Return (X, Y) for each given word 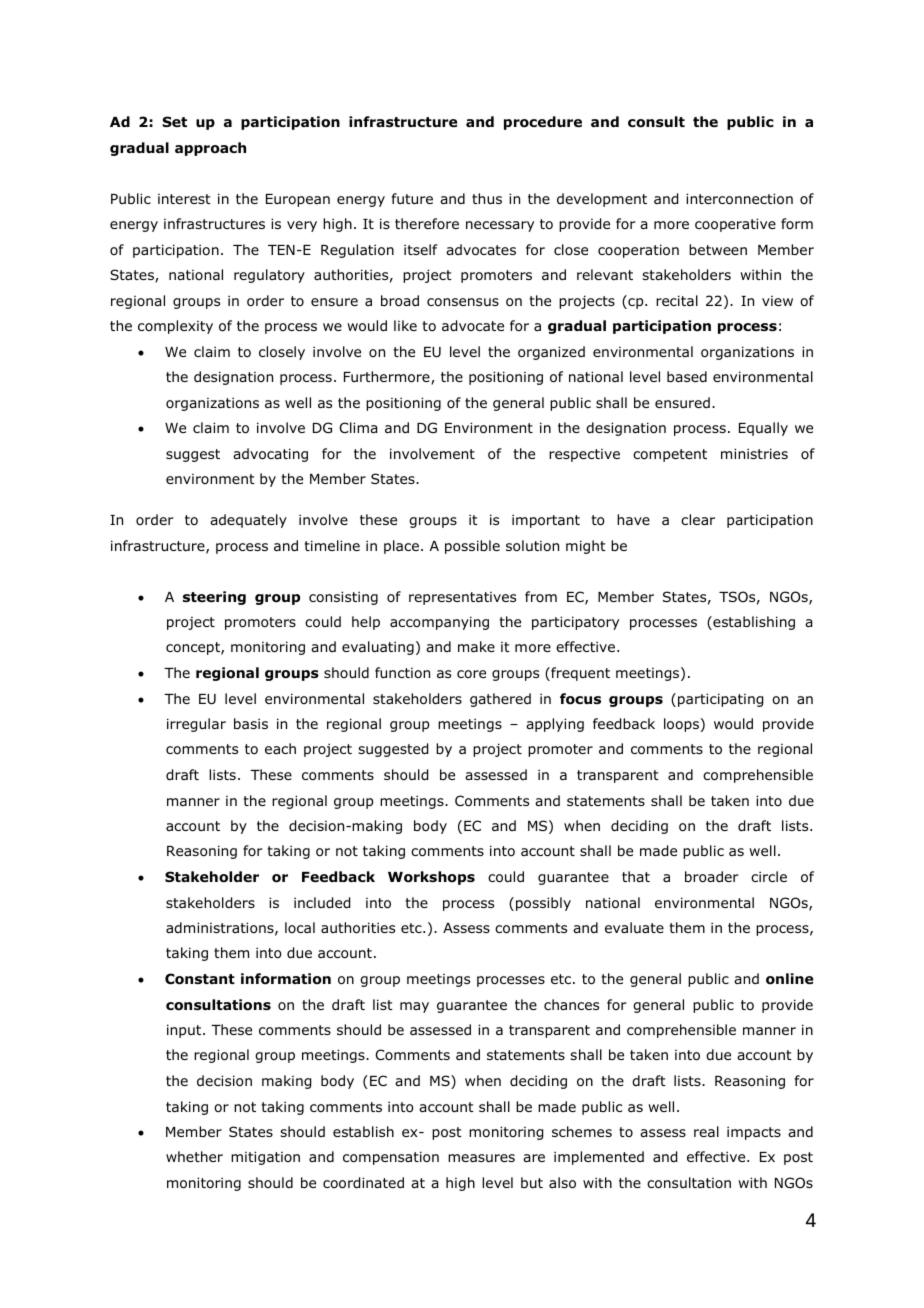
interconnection (739, 199)
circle (769, 876)
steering (214, 598)
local (300, 927)
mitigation (265, 1158)
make (476, 646)
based (687, 376)
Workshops (431, 878)
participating (720, 700)
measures (481, 1158)
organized (551, 353)
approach (210, 149)
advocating (270, 455)
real (706, 1131)
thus (487, 198)
